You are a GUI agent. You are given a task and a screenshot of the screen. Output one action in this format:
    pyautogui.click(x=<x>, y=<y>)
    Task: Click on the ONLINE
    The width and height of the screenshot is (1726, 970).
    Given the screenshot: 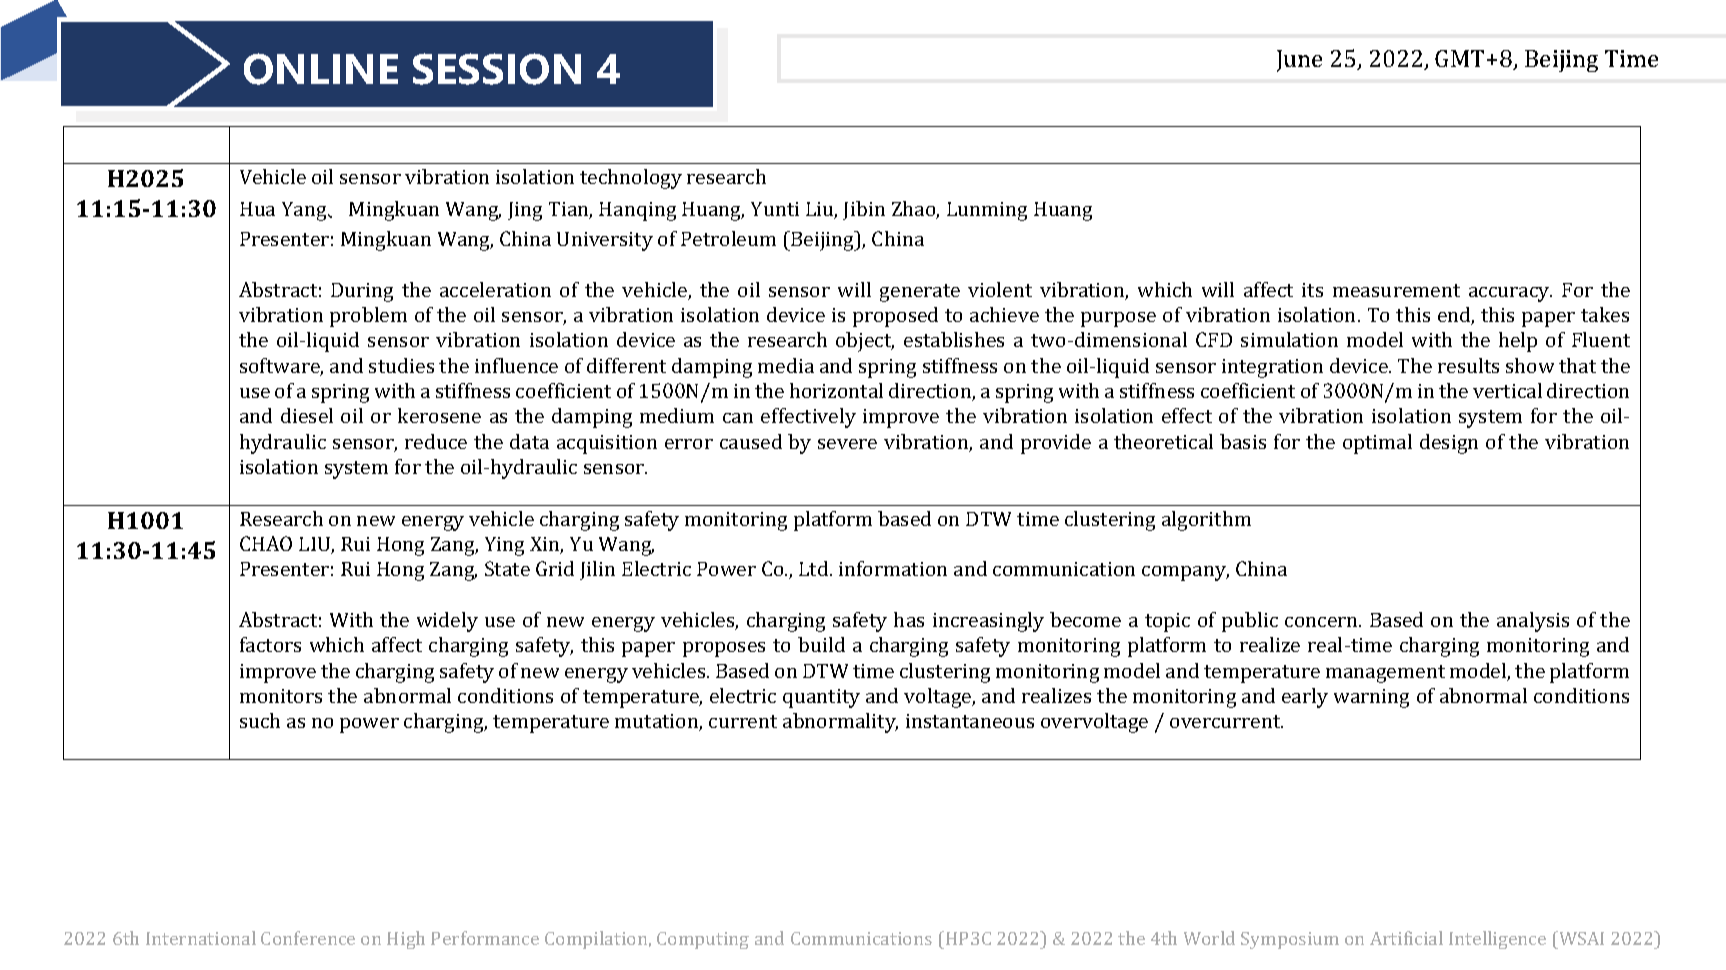 What is the action you would take?
    pyautogui.click(x=321, y=69)
